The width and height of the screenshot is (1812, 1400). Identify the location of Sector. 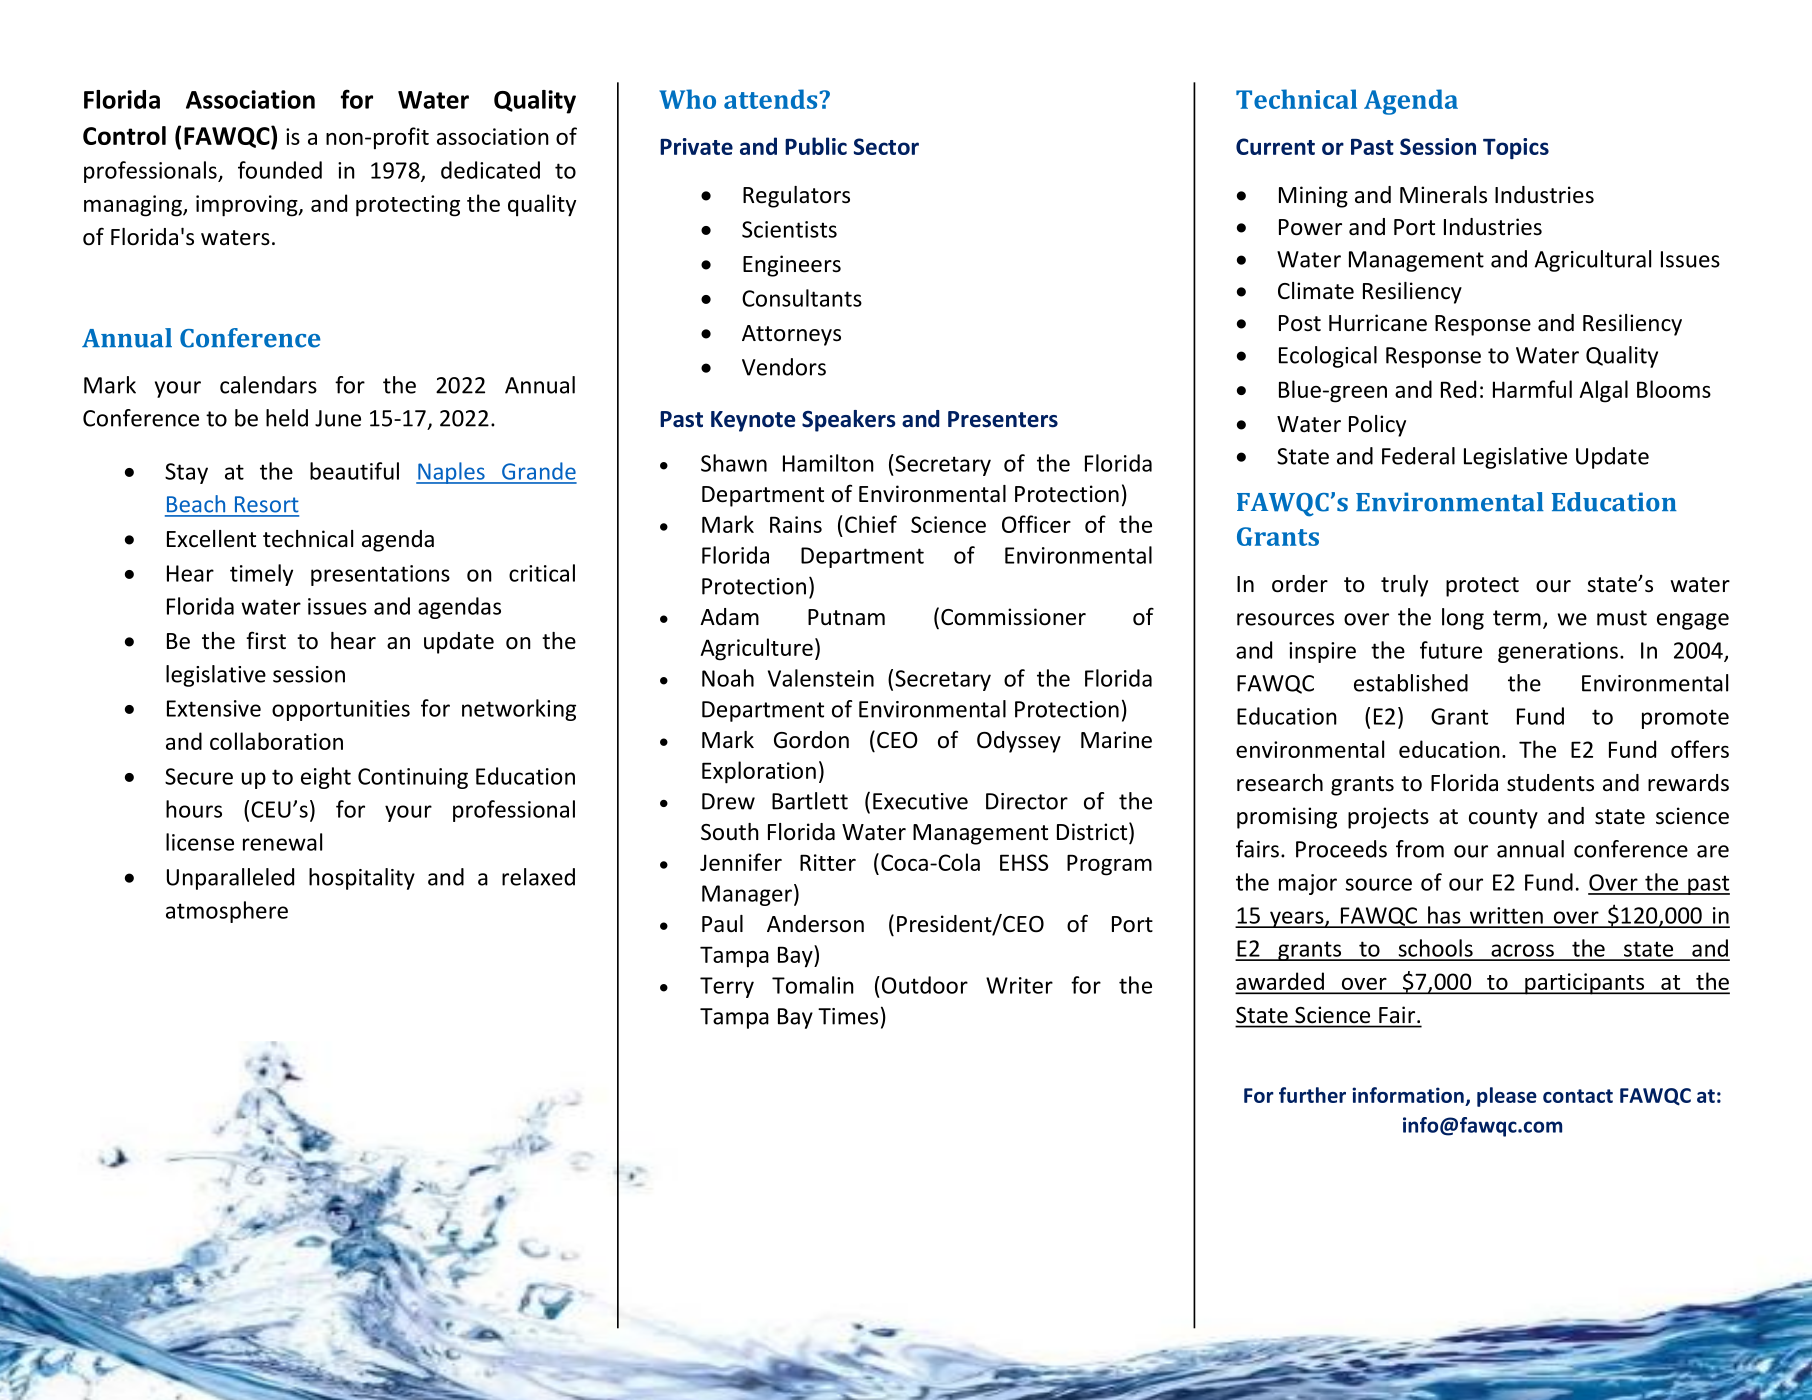
(886, 146).
